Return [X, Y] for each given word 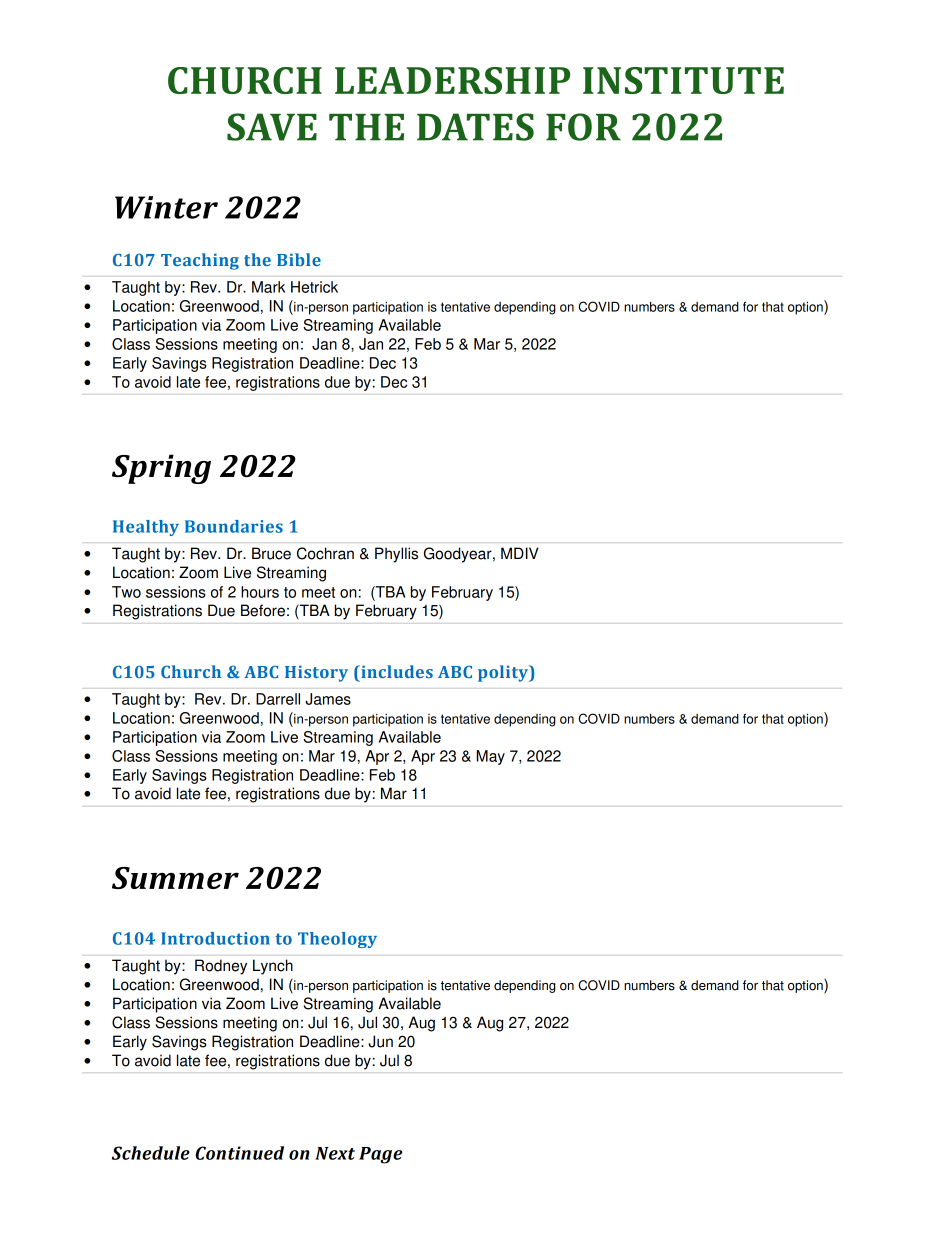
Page [380, 1155]
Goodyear [459, 555]
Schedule [151, 1153]
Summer [175, 878]
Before [263, 610]
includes [396, 671]
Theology [337, 940]
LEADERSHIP [452, 80]
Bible [299, 259]
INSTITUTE [683, 80]
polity [504, 673]
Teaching [200, 261]
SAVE [272, 127]
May [490, 757]
